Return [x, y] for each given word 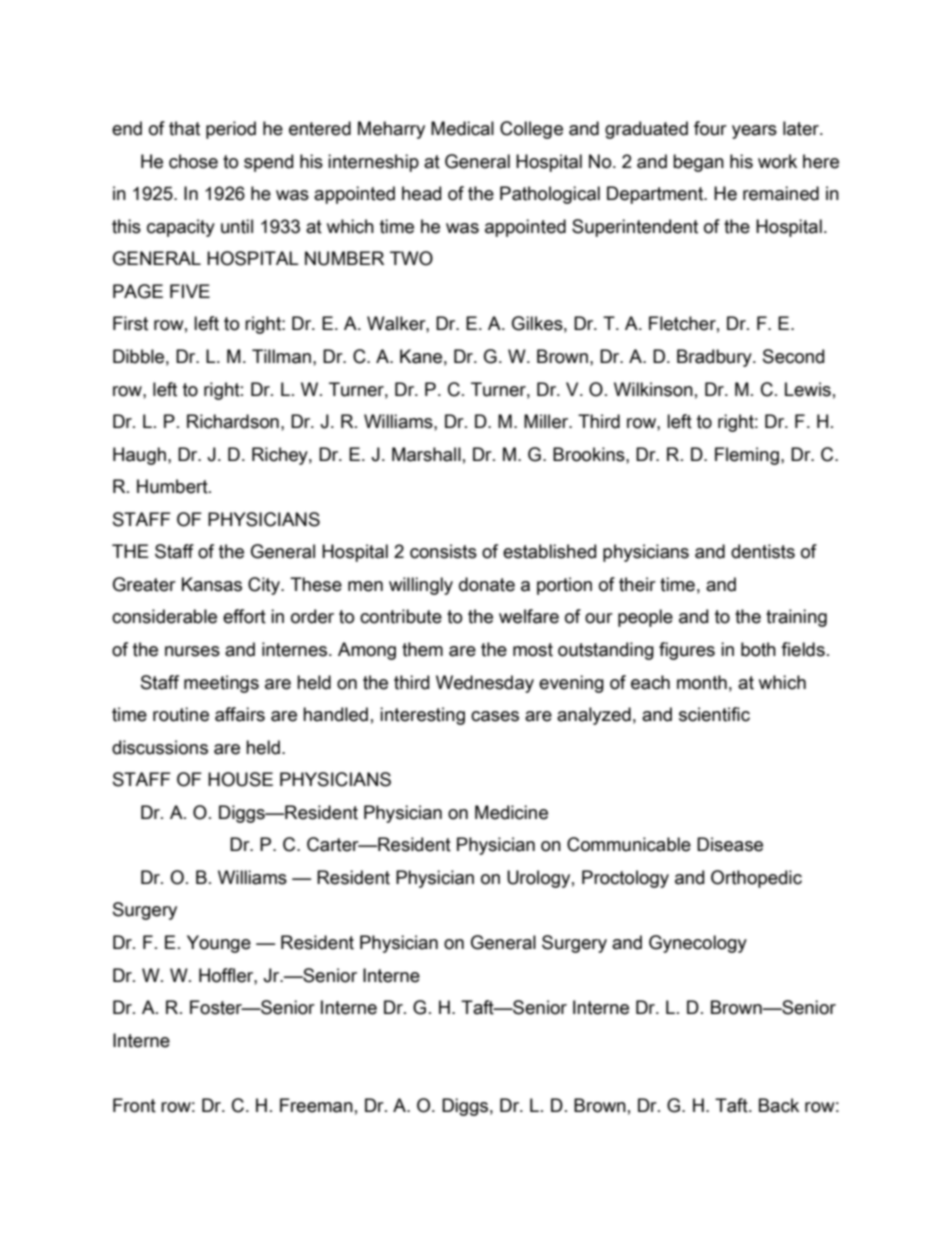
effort [244, 616]
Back [779, 1105]
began [698, 163]
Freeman [316, 1105]
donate [487, 584]
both [758, 649]
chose [193, 161]
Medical [462, 128]
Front [134, 1105]
